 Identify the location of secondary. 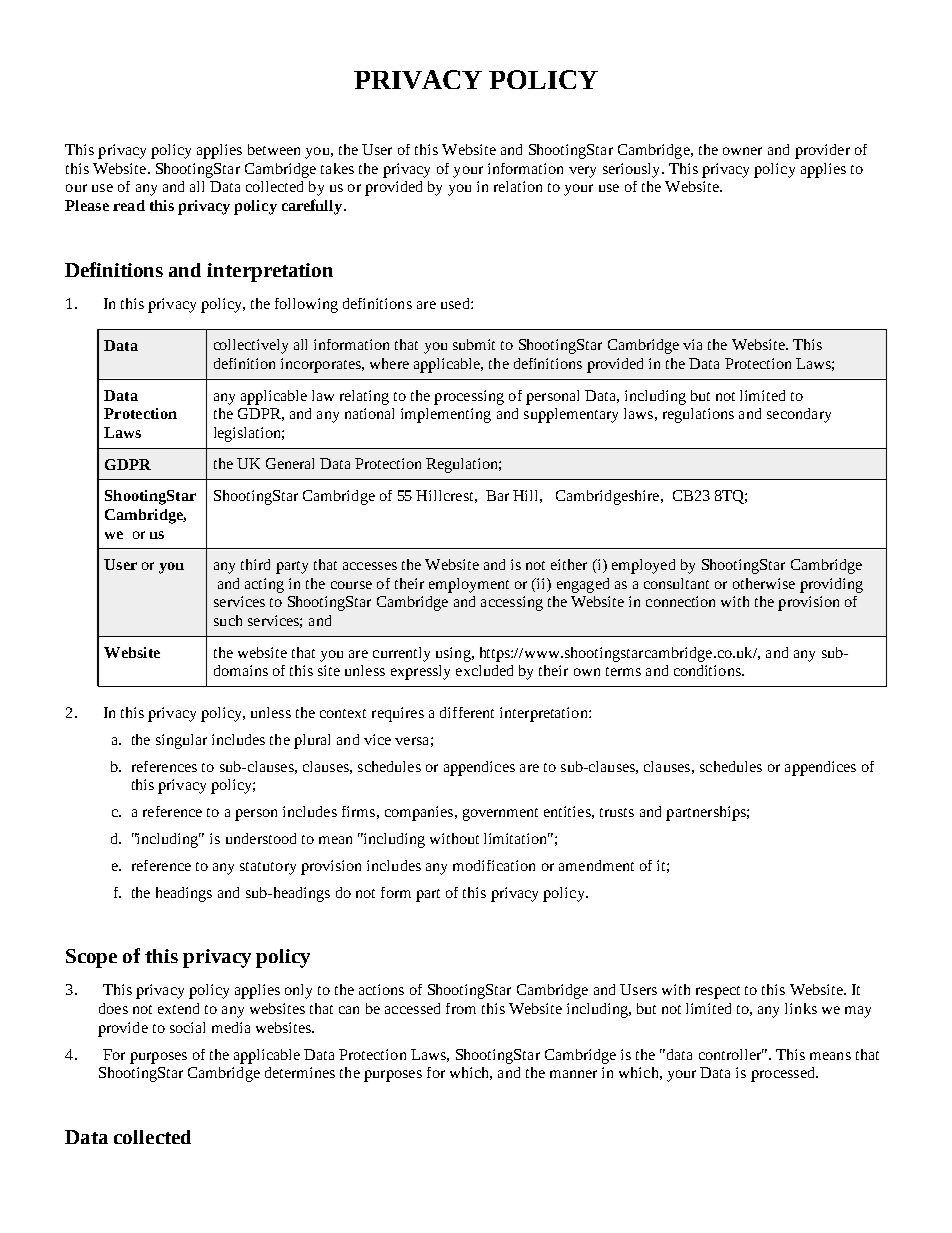
(799, 415).
